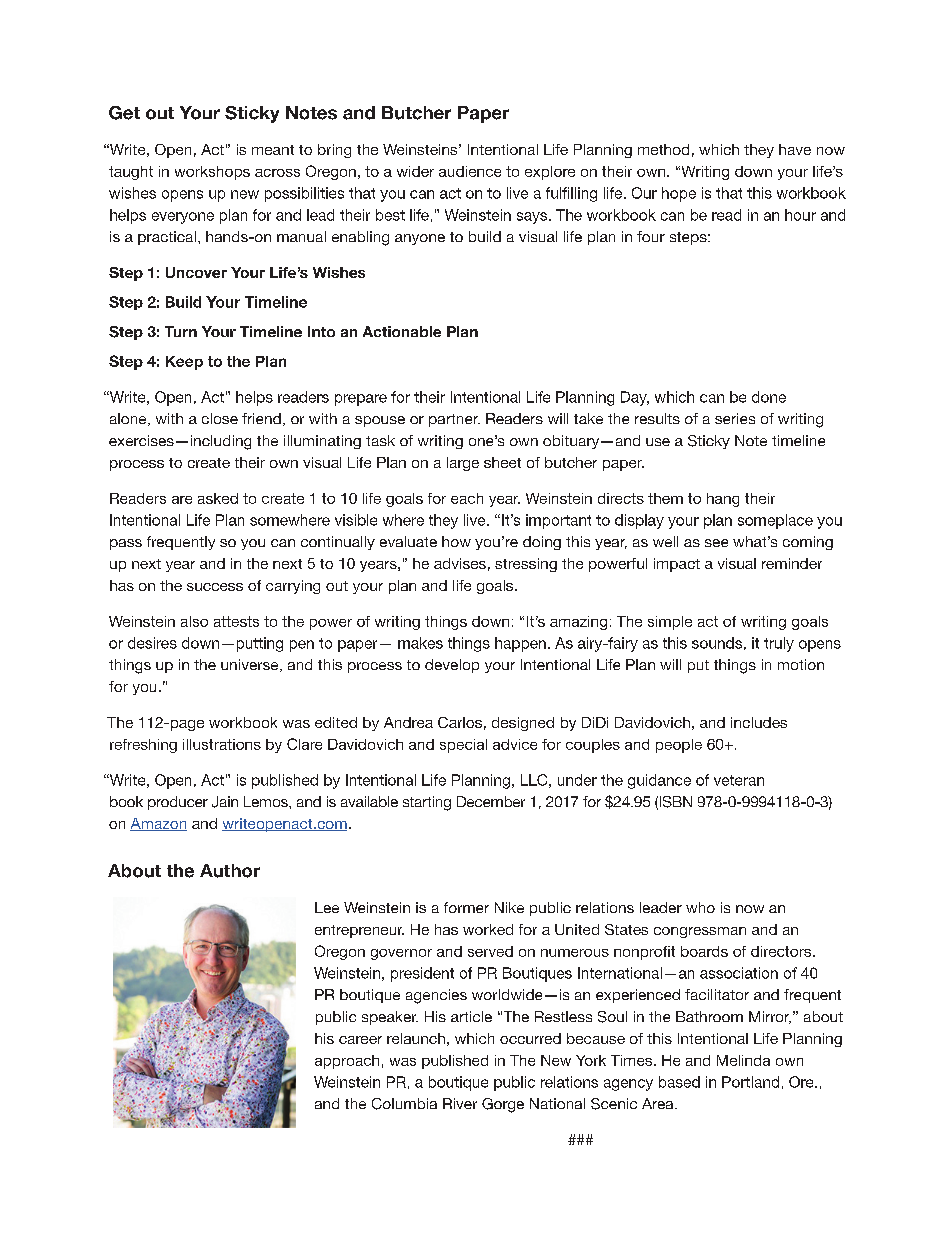  Describe the element at coordinates (470, 171) in the page. I see `audience` at that location.
